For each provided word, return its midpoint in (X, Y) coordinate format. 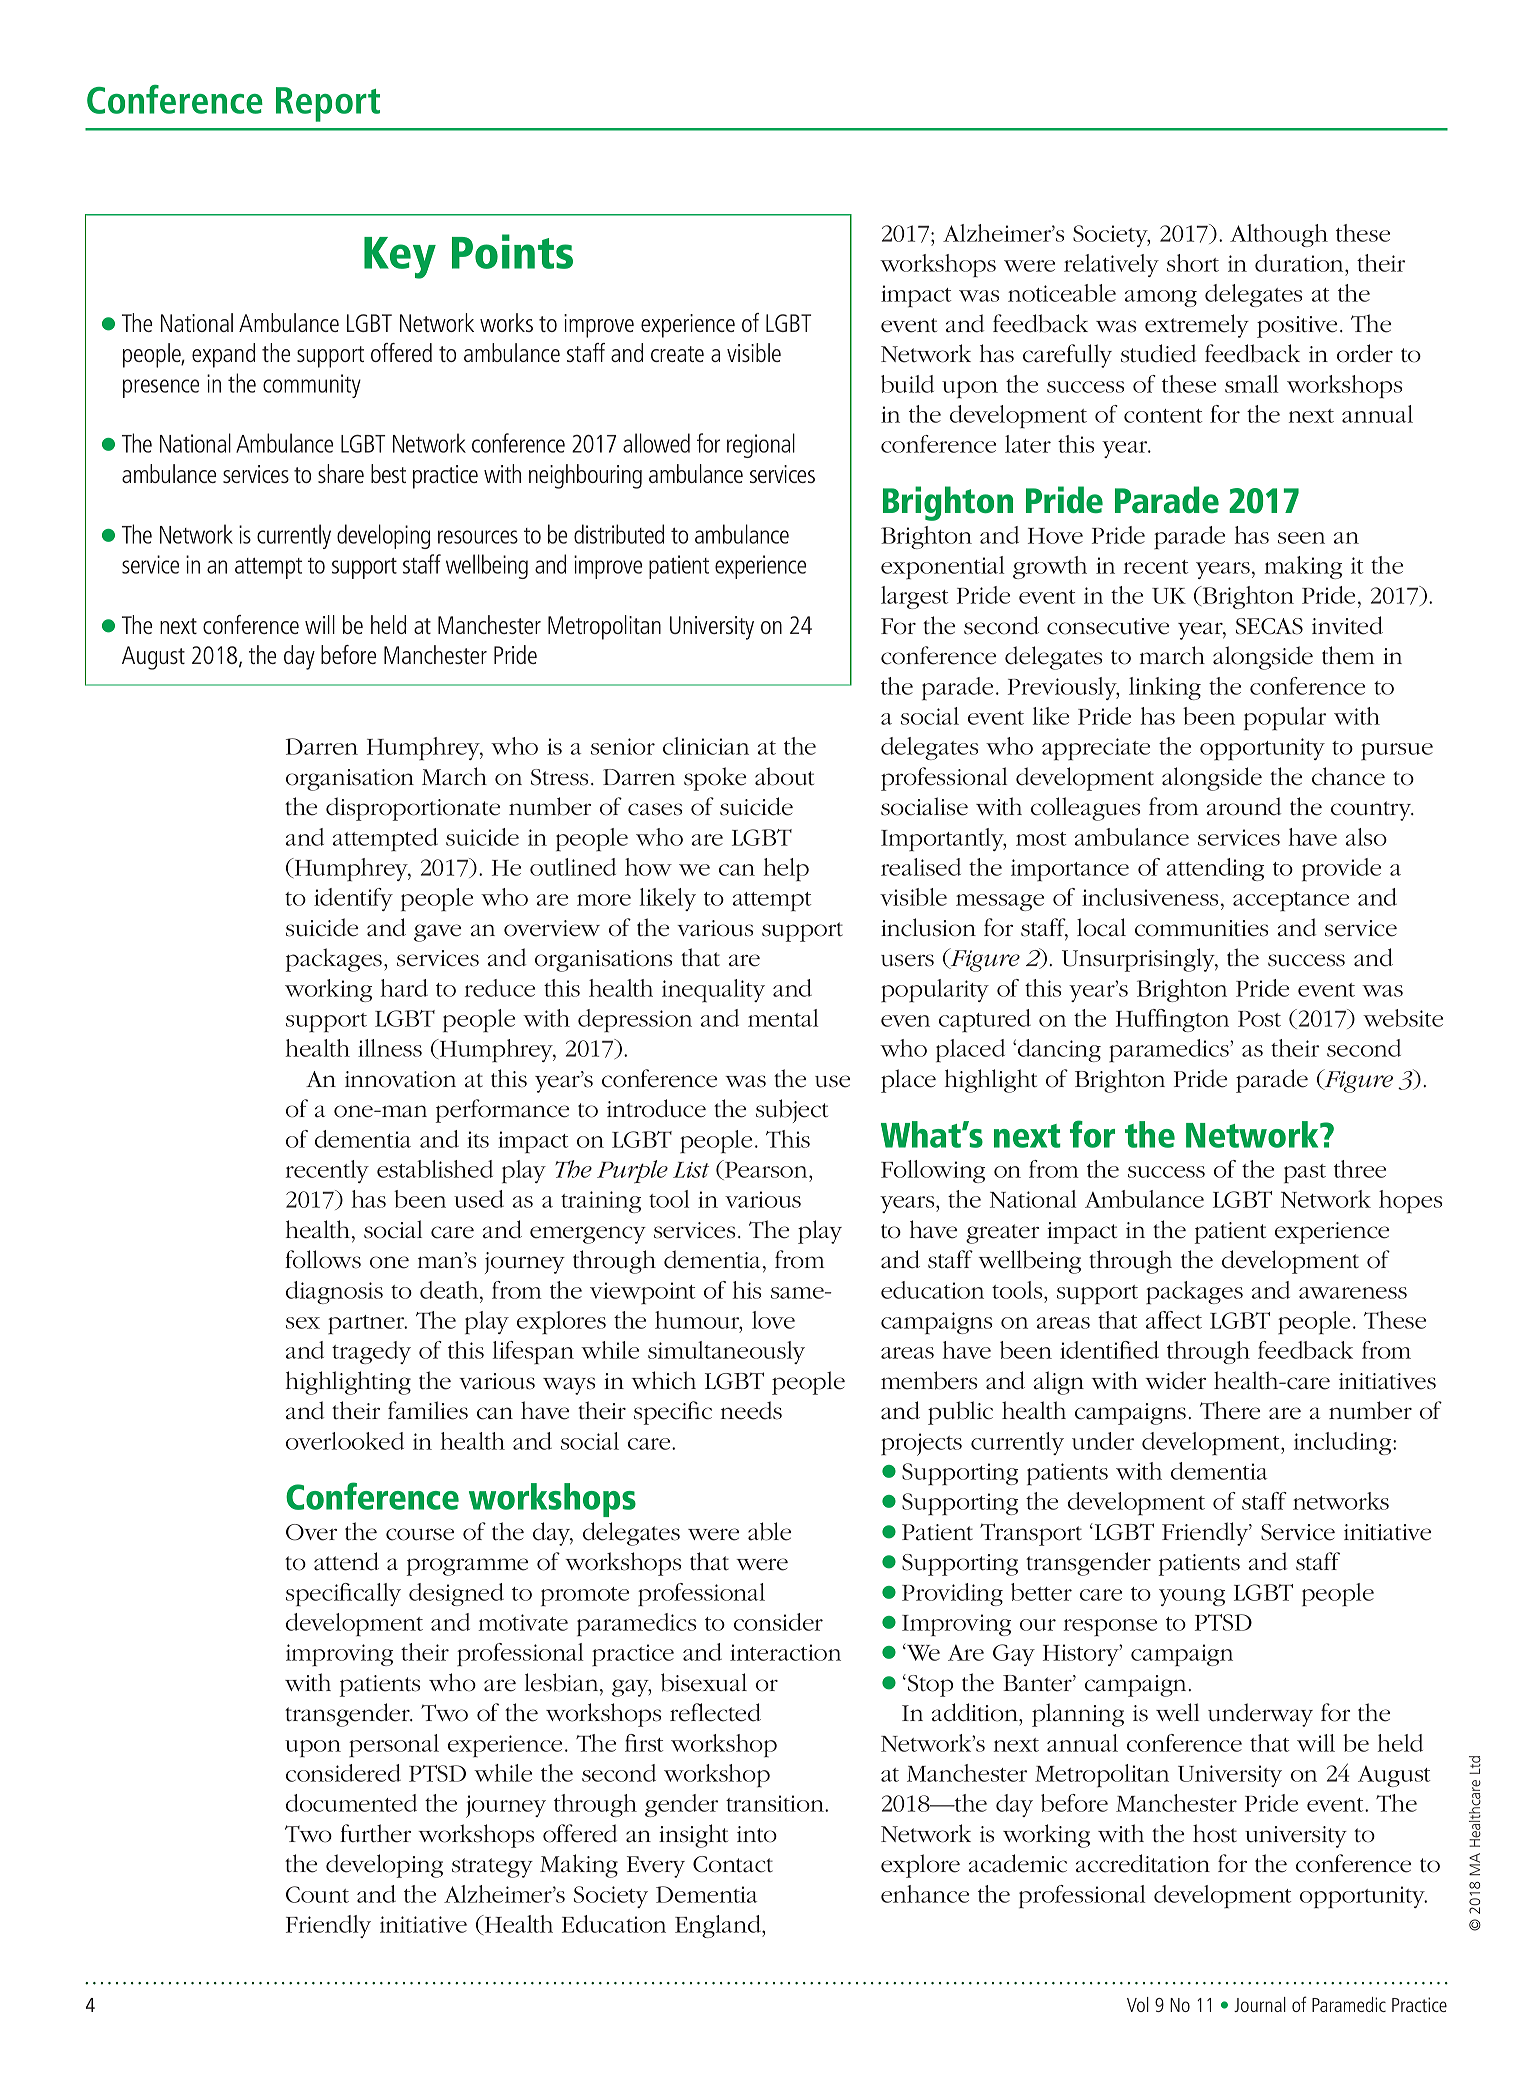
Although (1279, 235)
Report (328, 104)
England (719, 1926)
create (677, 354)
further (375, 1833)
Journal (1260, 2004)
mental (783, 1018)
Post (1259, 1019)
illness (390, 1048)
